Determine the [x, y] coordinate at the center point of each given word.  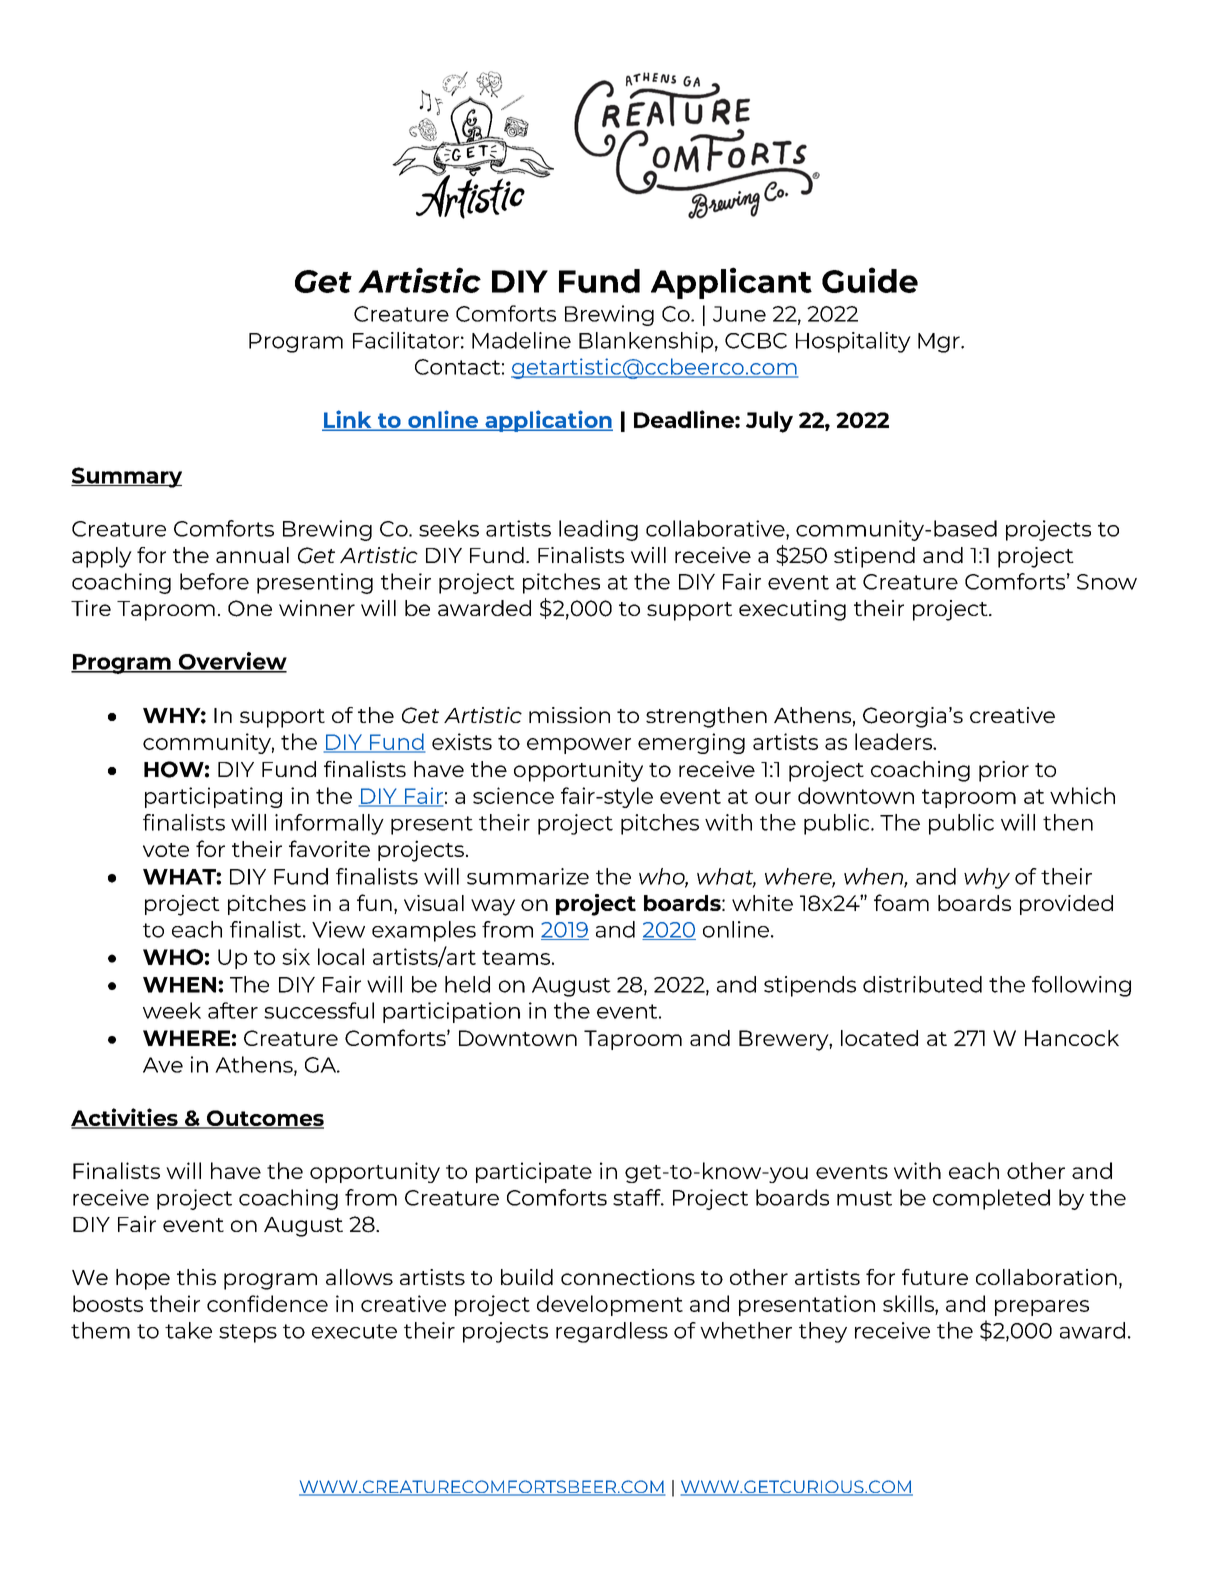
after [233, 1010]
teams [516, 957]
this [196, 1277]
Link [348, 420]
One [250, 608]
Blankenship [646, 342]
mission [569, 715]
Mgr [940, 343]
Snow [1107, 582]
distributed [922, 984]
